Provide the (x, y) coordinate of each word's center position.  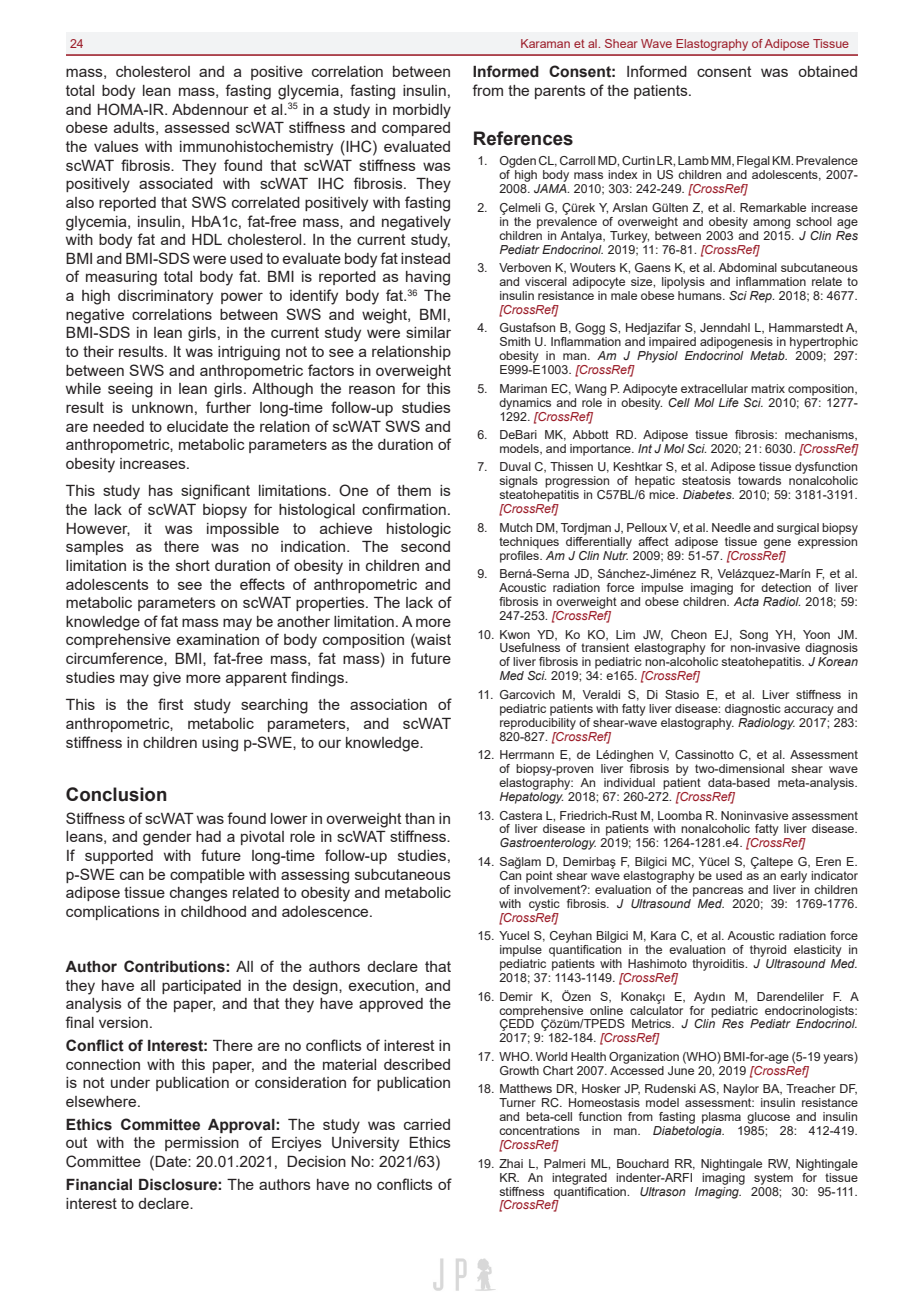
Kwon (515, 634)
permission (202, 1144)
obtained (827, 71)
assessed (197, 127)
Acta (746, 601)
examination (218, 639)
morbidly (422, 111)
